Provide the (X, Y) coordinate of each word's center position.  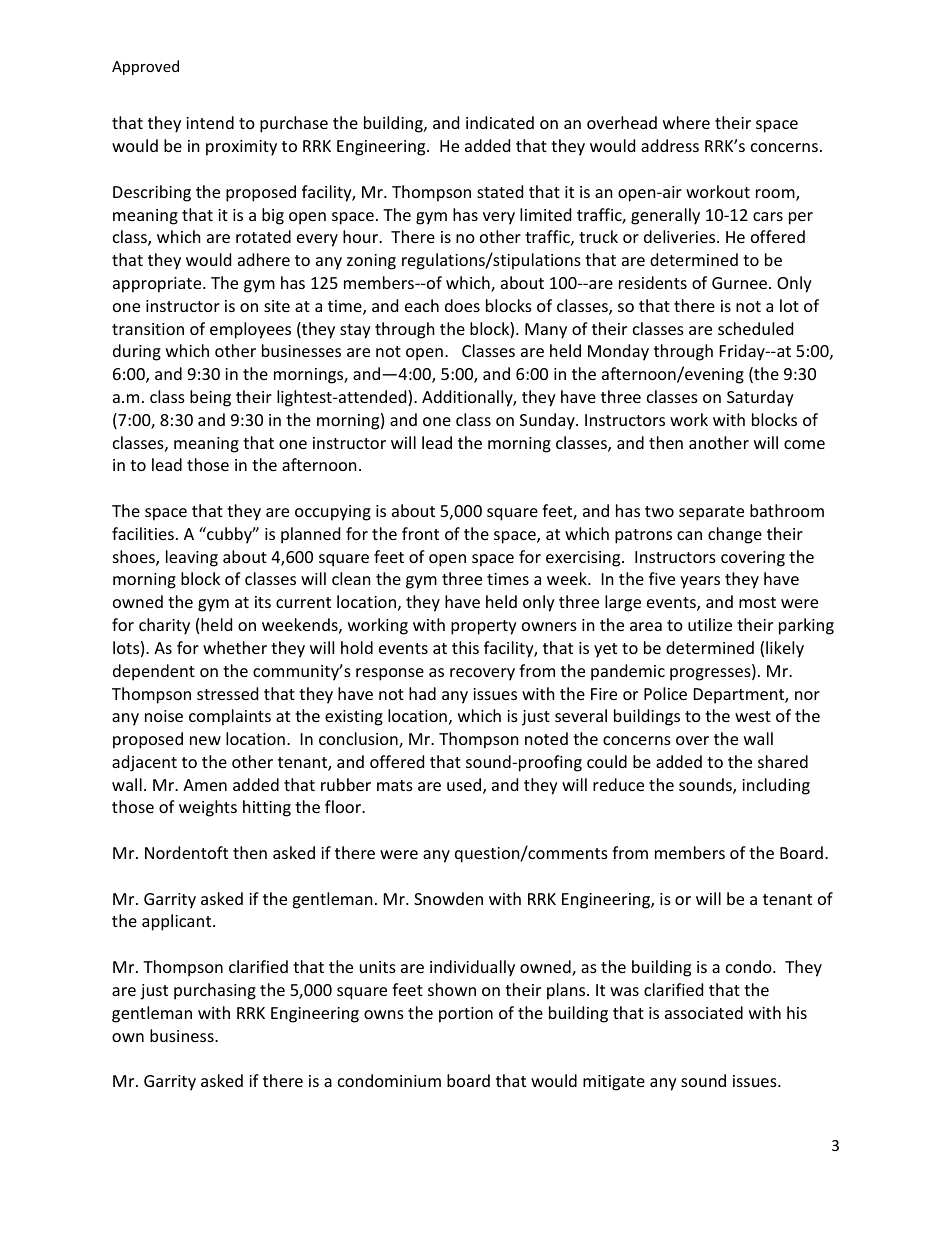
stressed (227, 693)
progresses (711, 674)
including (776, 786)
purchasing (215, 991)
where (686, 122)
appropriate (158, 285)
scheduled (755, 328)
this (465, 647)
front (420, 533)
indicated (500, 122)
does (462, 305)
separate (711, 513)
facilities (143, 533)
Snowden (448, 898)
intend (210, 122)
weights (208, 808)
